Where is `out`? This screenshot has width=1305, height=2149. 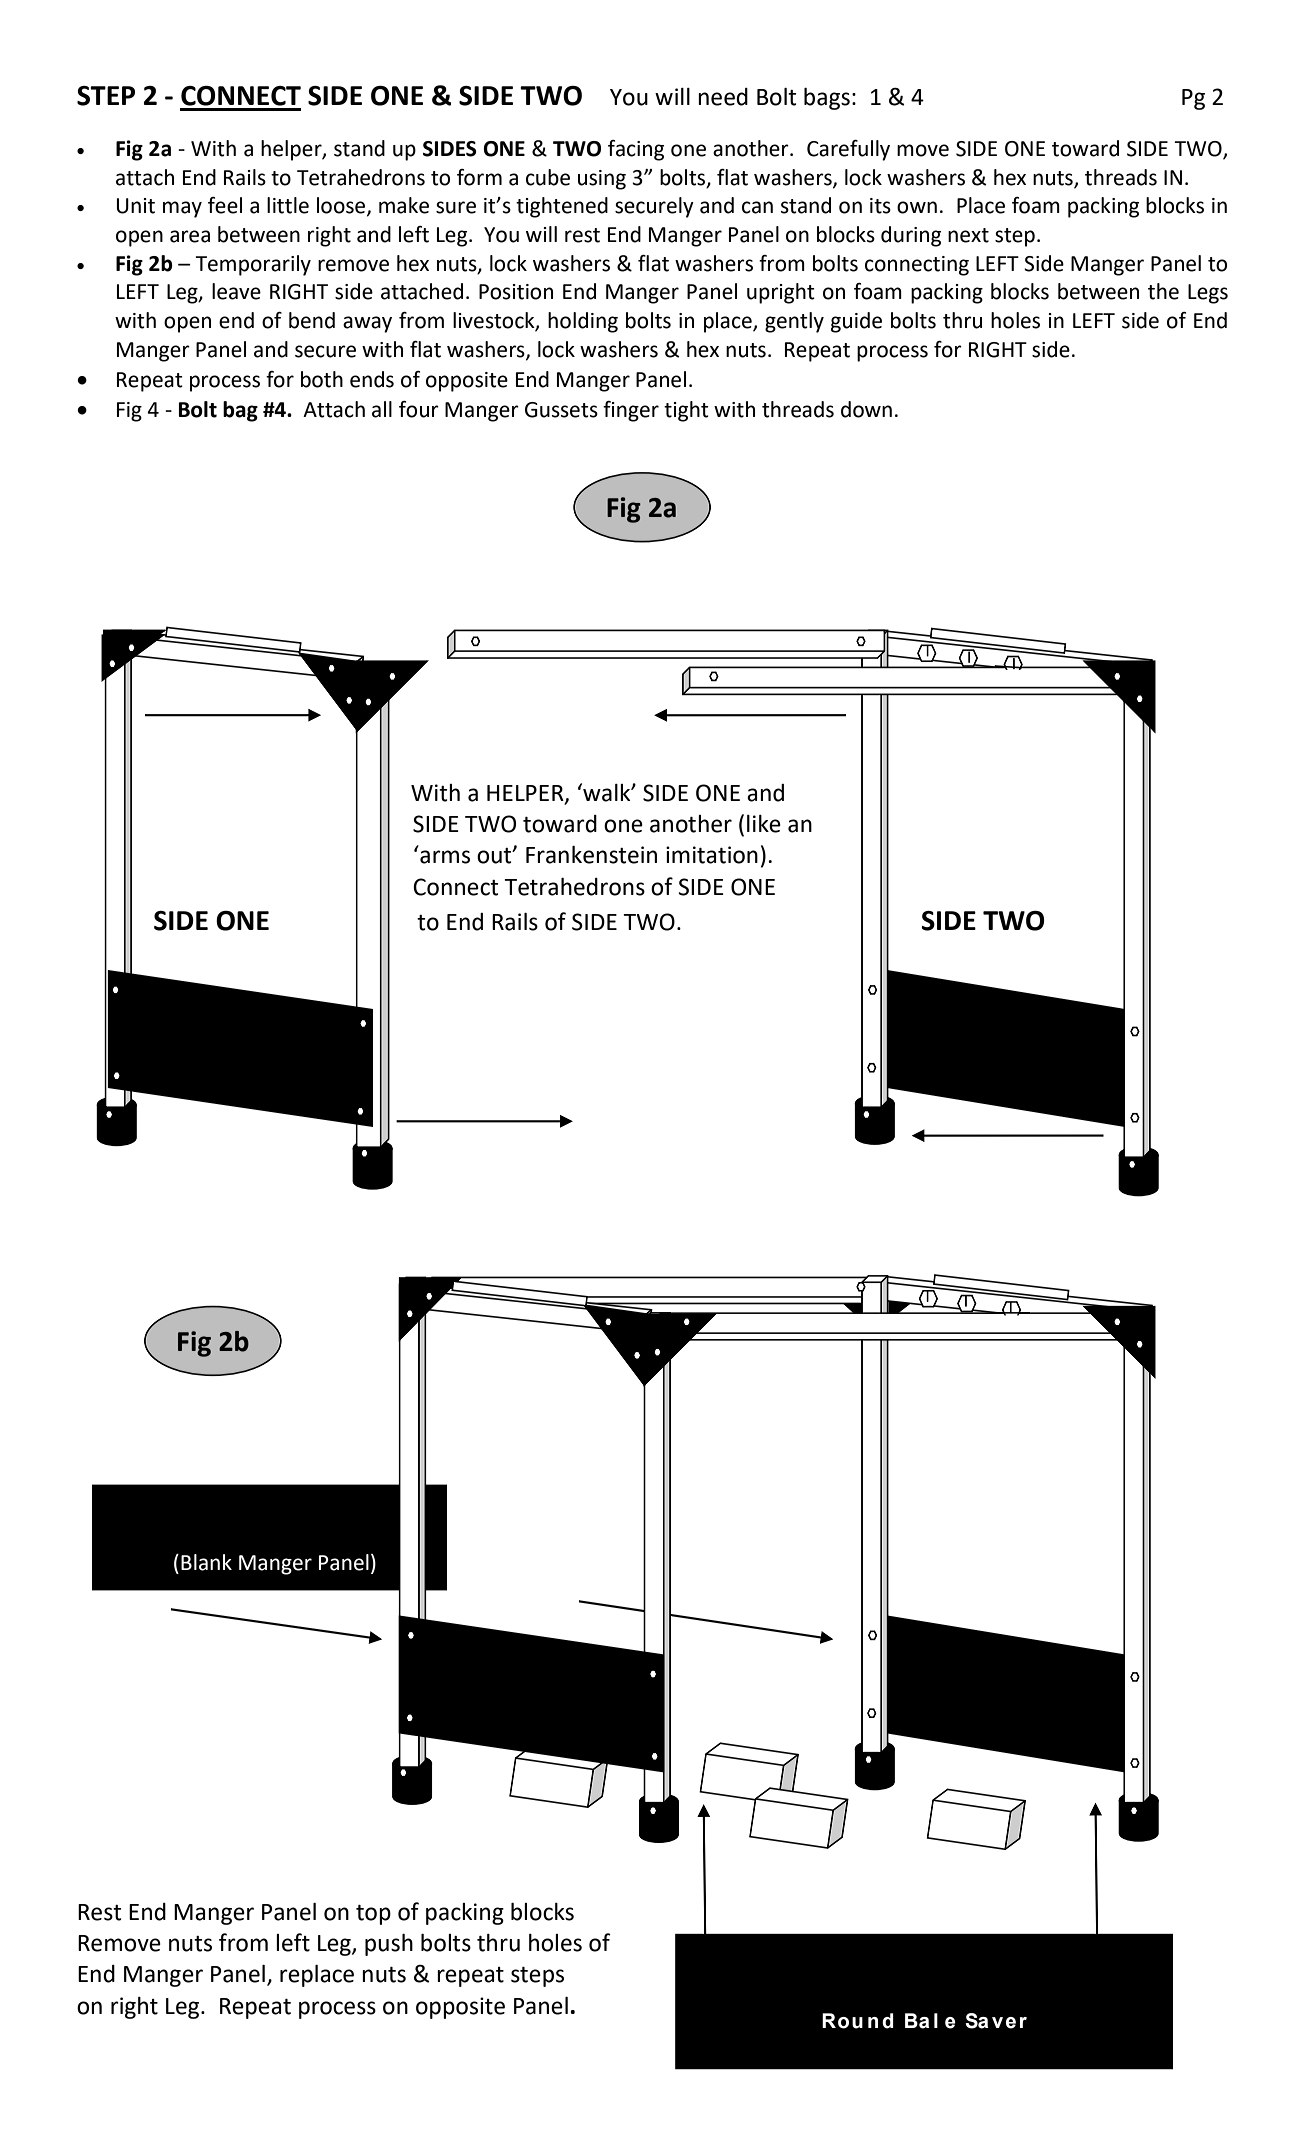
out is located at coordinates (495, 856).
